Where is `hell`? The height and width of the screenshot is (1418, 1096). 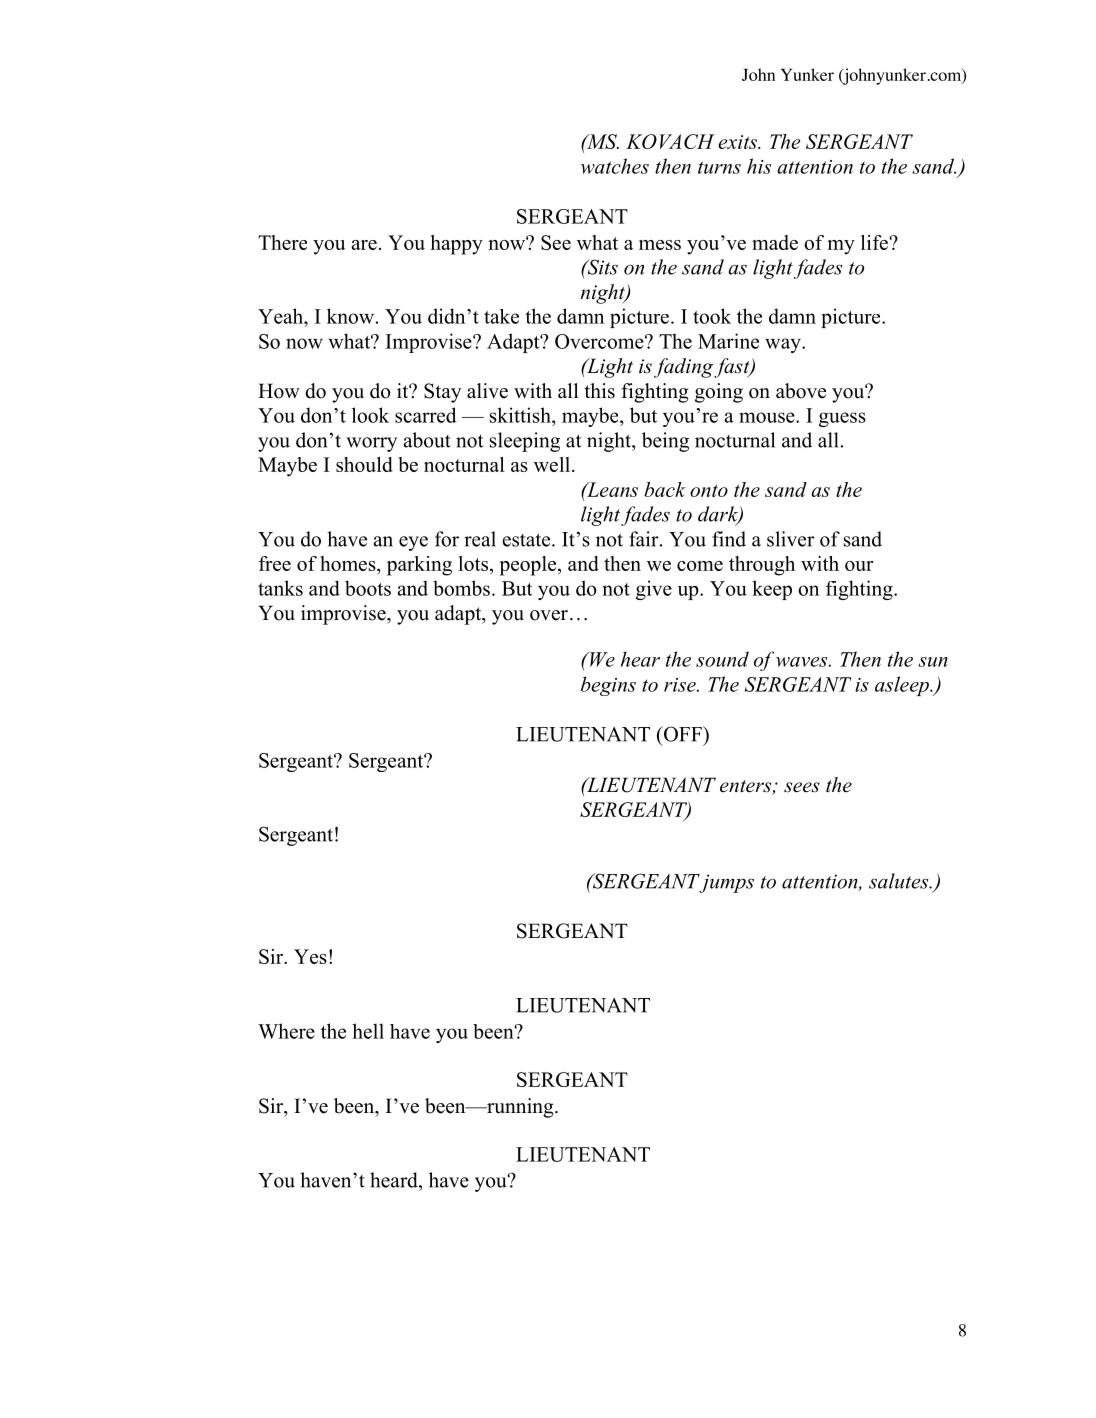 hell is located at coordinates (368, 1031).
